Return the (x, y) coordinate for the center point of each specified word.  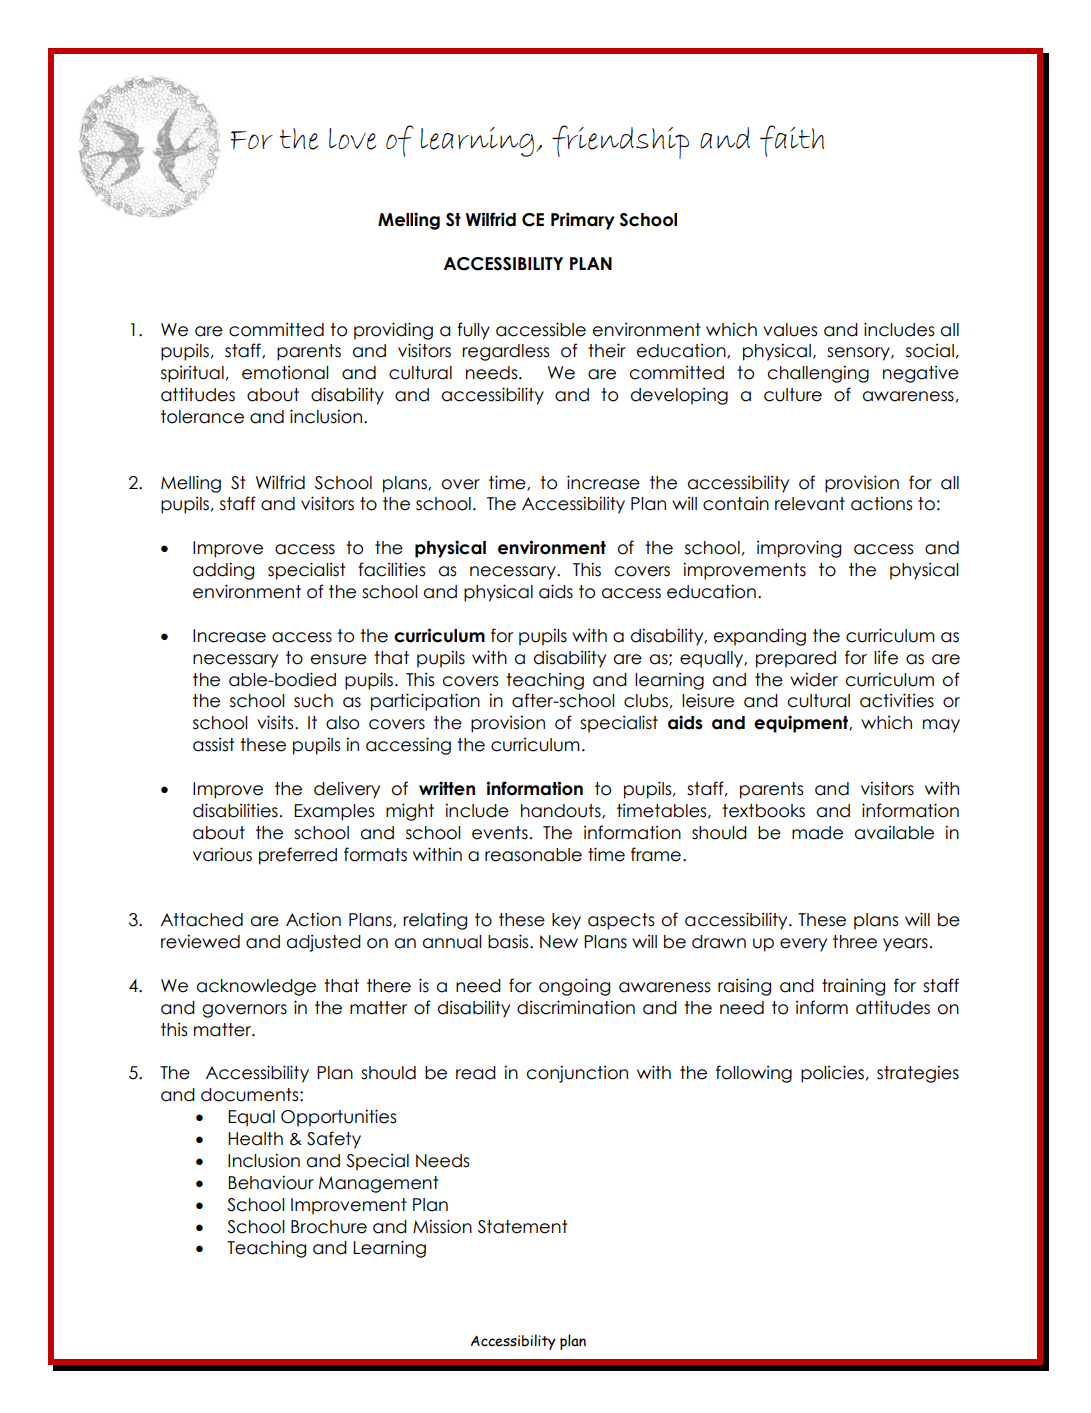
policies (832, 1074)
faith (792, 141)
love (352, 139)
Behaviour (271, 1182)
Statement (523, 1227)
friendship (620, 142)
